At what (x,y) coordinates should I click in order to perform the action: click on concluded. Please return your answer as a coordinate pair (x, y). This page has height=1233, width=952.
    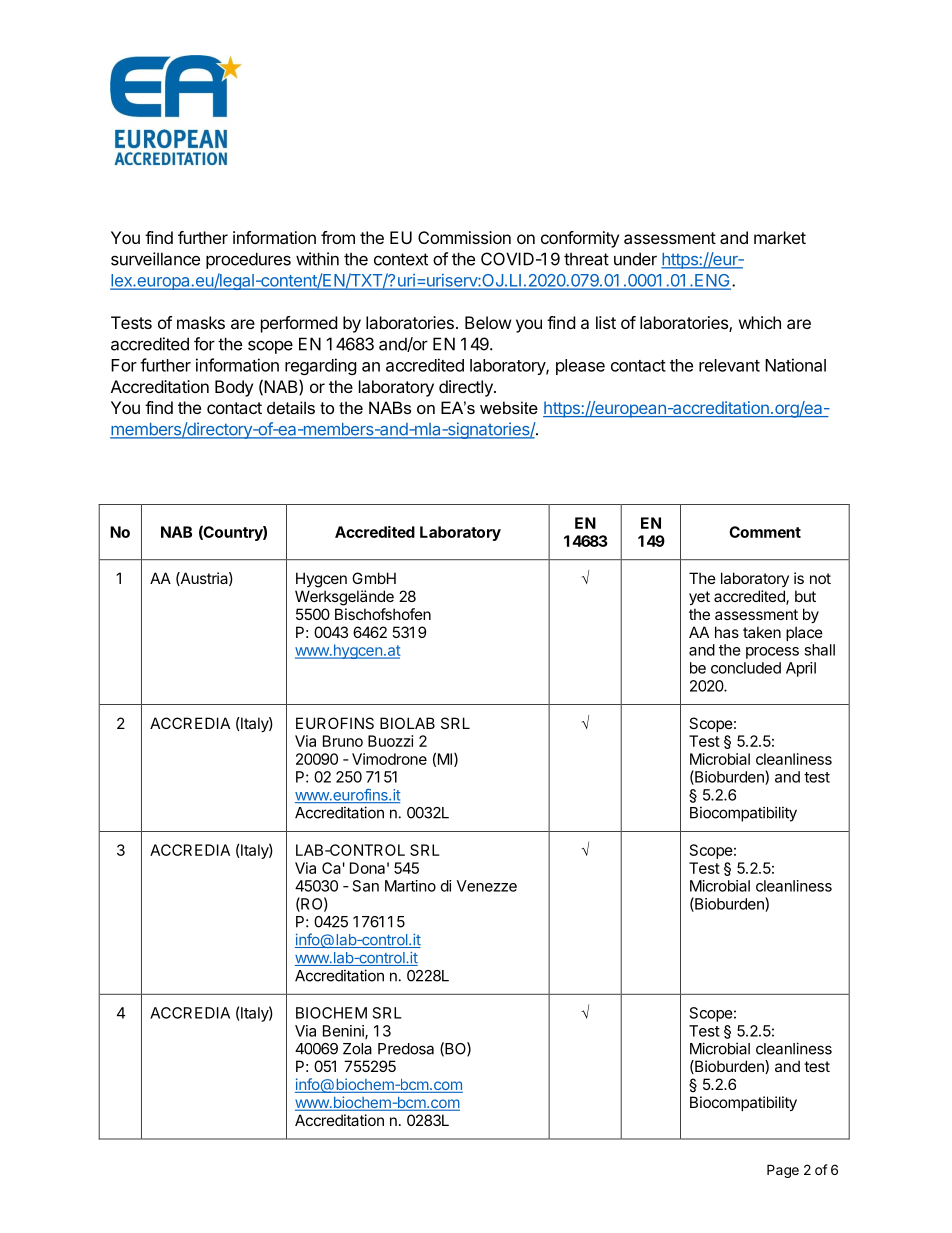
    Looking at the image, I should click on (746, 668).
